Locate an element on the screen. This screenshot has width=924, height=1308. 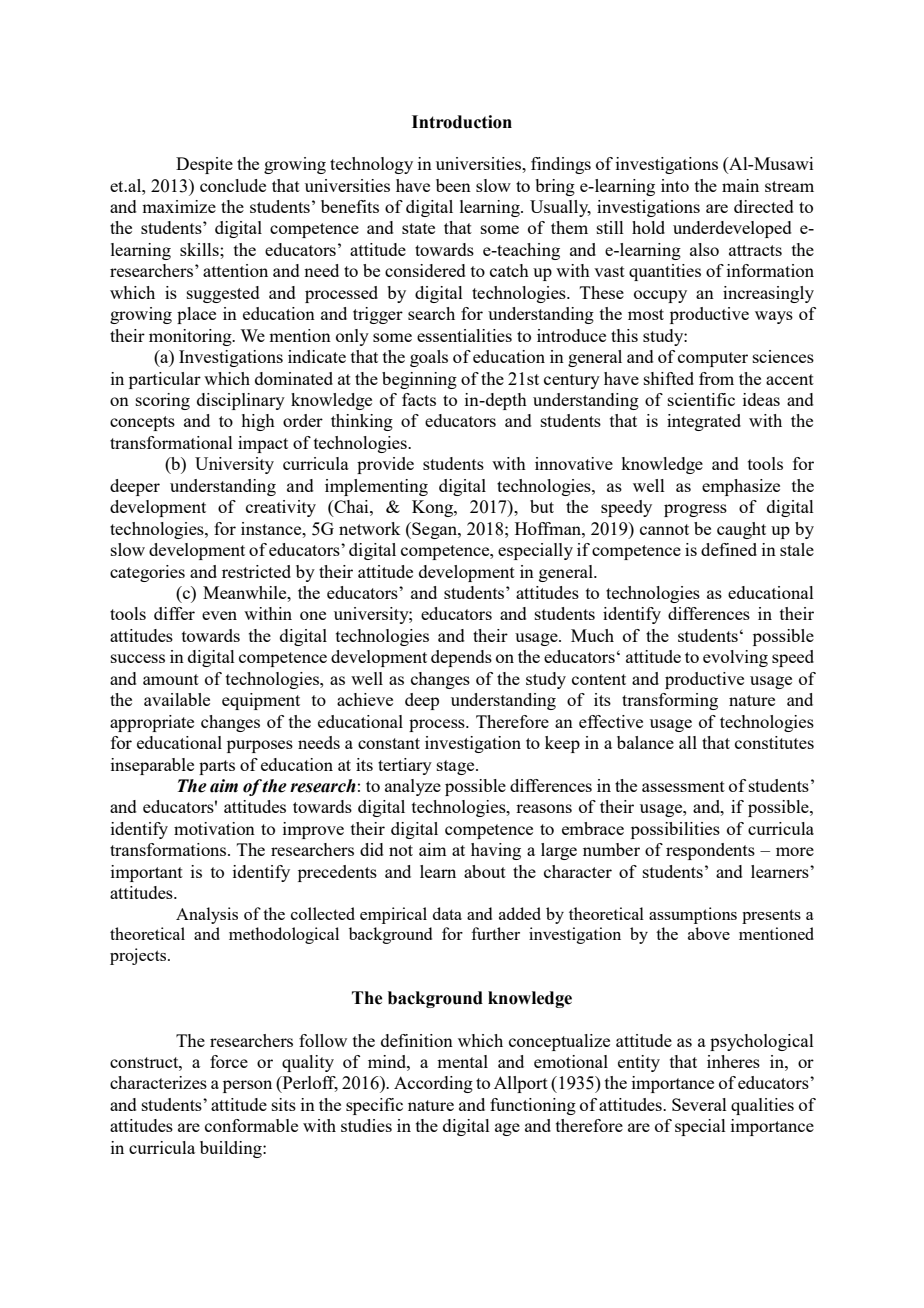
conformable is located at coordinates (251, 1125).
